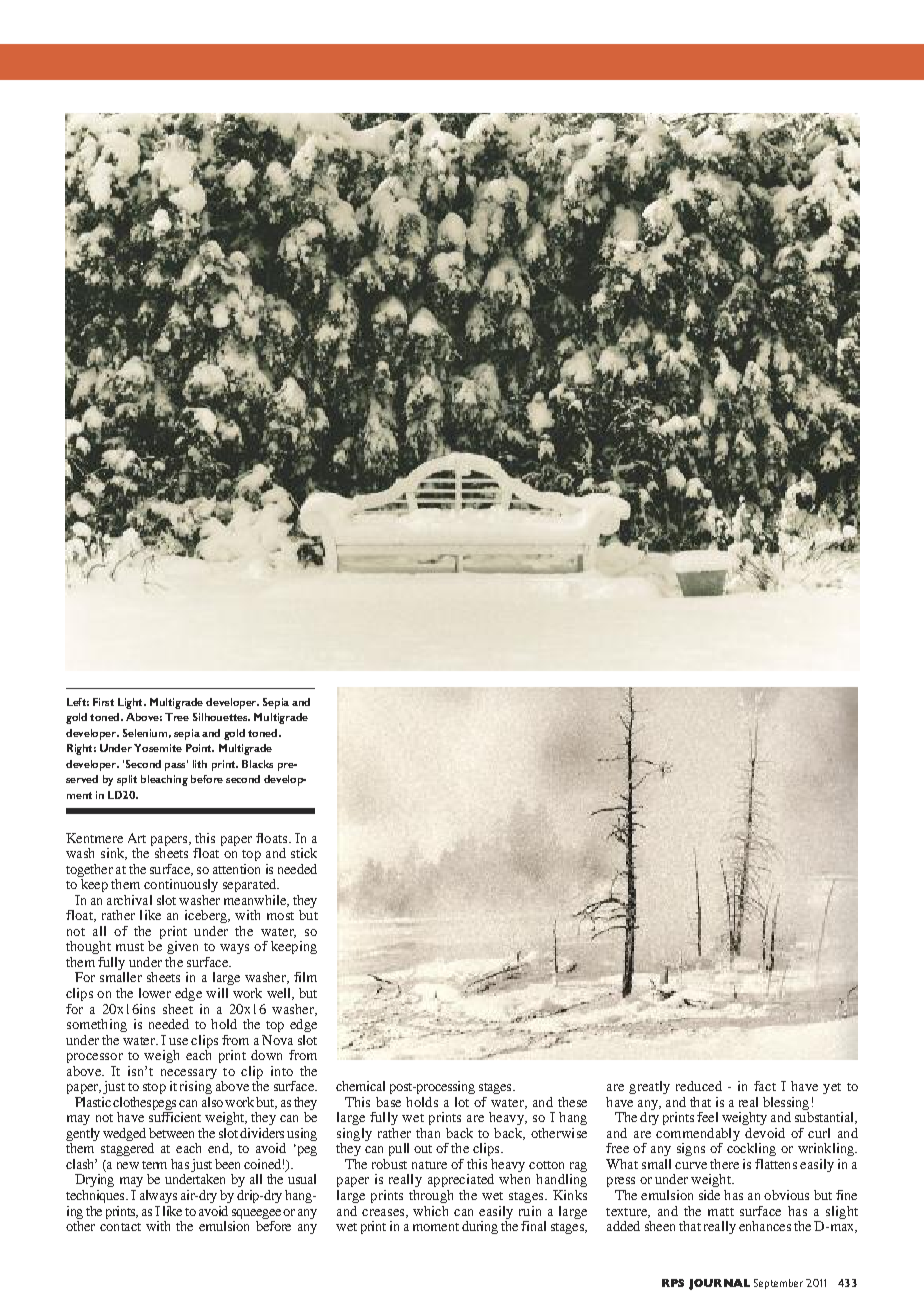  I want to click on fact, so click(765, 1086).
